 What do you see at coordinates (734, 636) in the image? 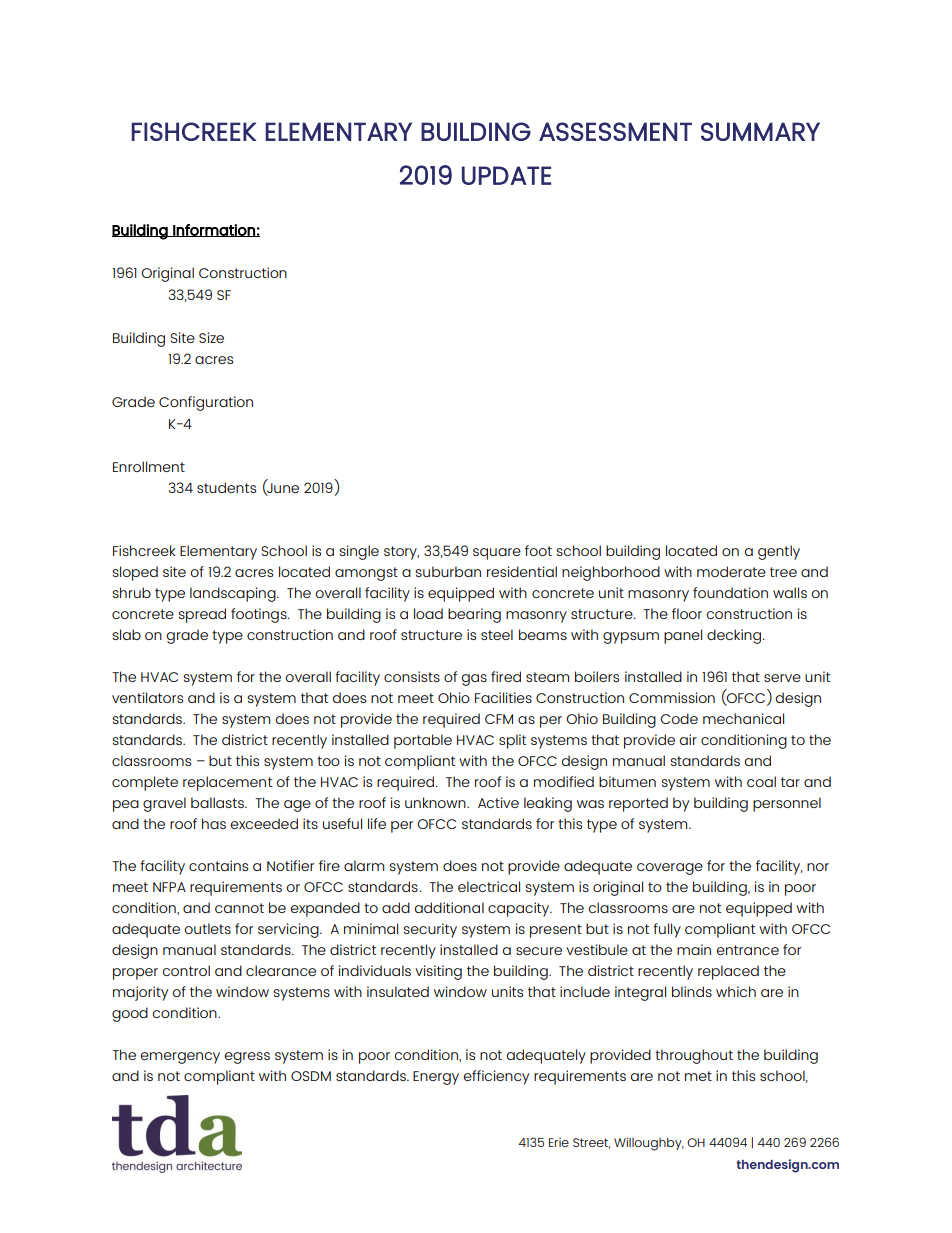
I see `decking` at bounding box center [734, 636].
